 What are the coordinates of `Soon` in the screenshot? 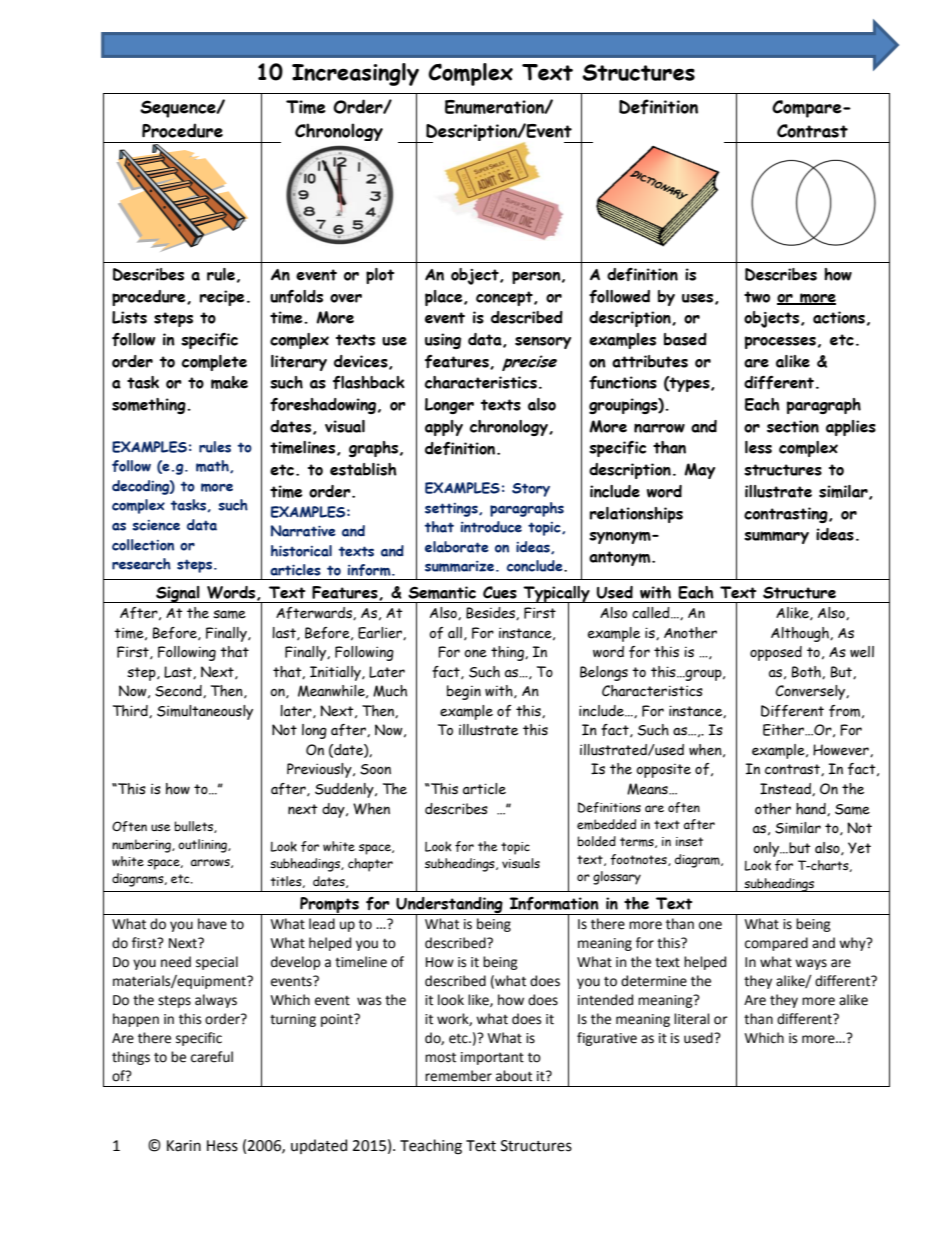 It's located at (375, 769).
